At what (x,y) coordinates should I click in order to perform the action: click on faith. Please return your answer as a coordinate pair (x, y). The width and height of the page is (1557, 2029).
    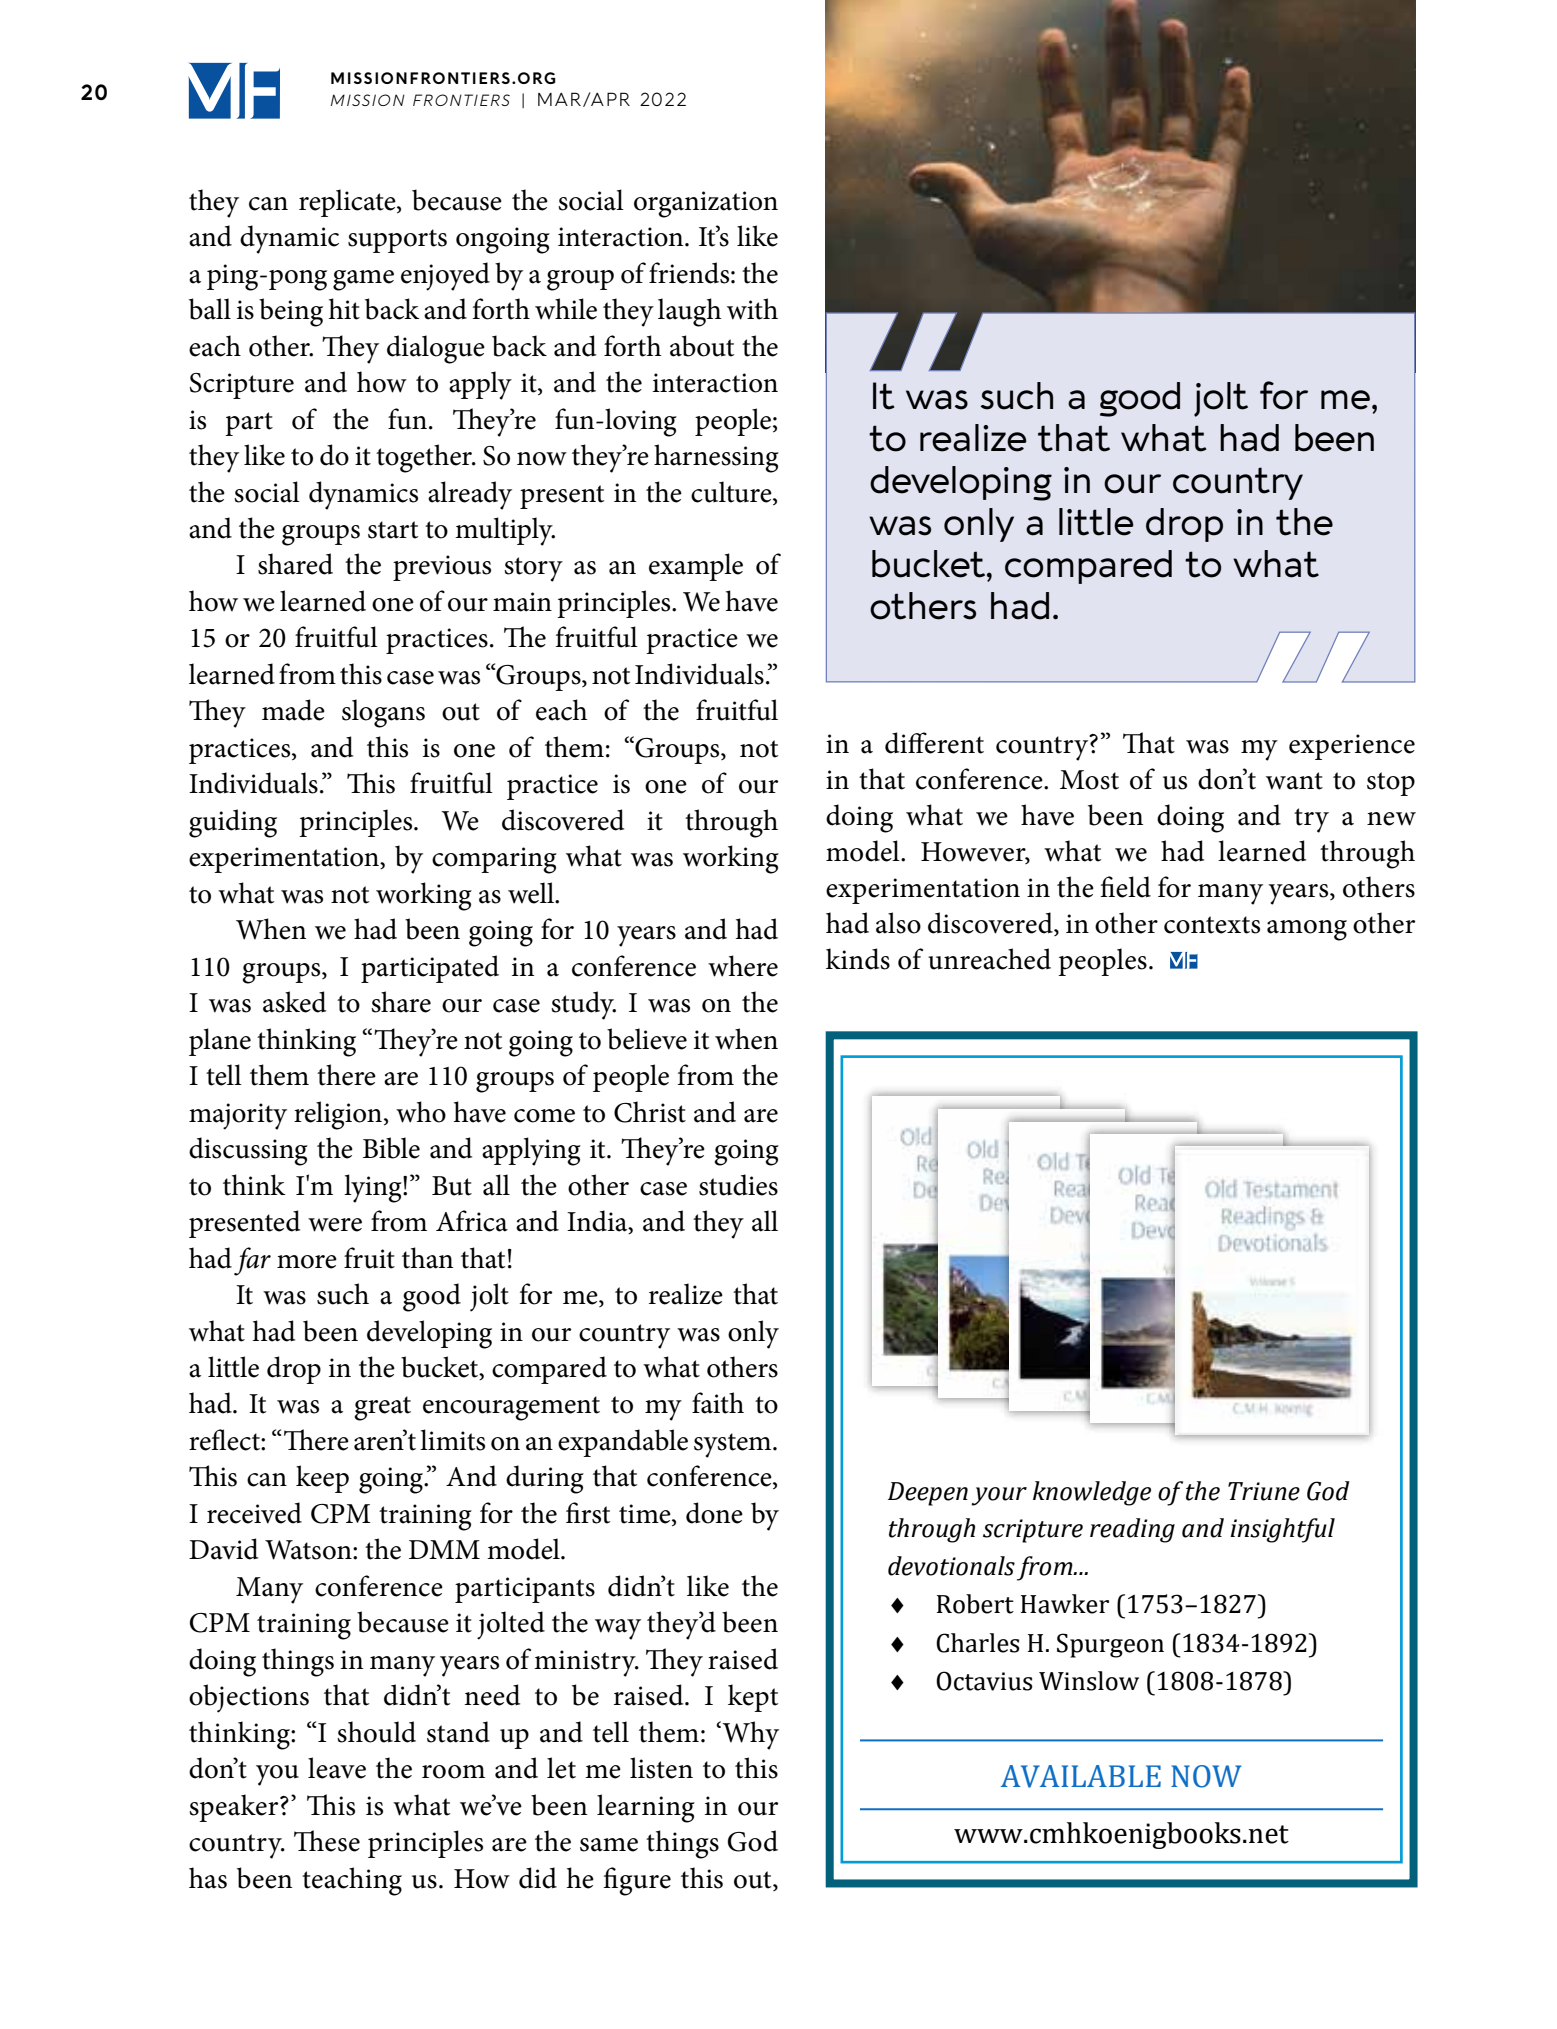
    Looking at the image, I should click on (718, 1403).
